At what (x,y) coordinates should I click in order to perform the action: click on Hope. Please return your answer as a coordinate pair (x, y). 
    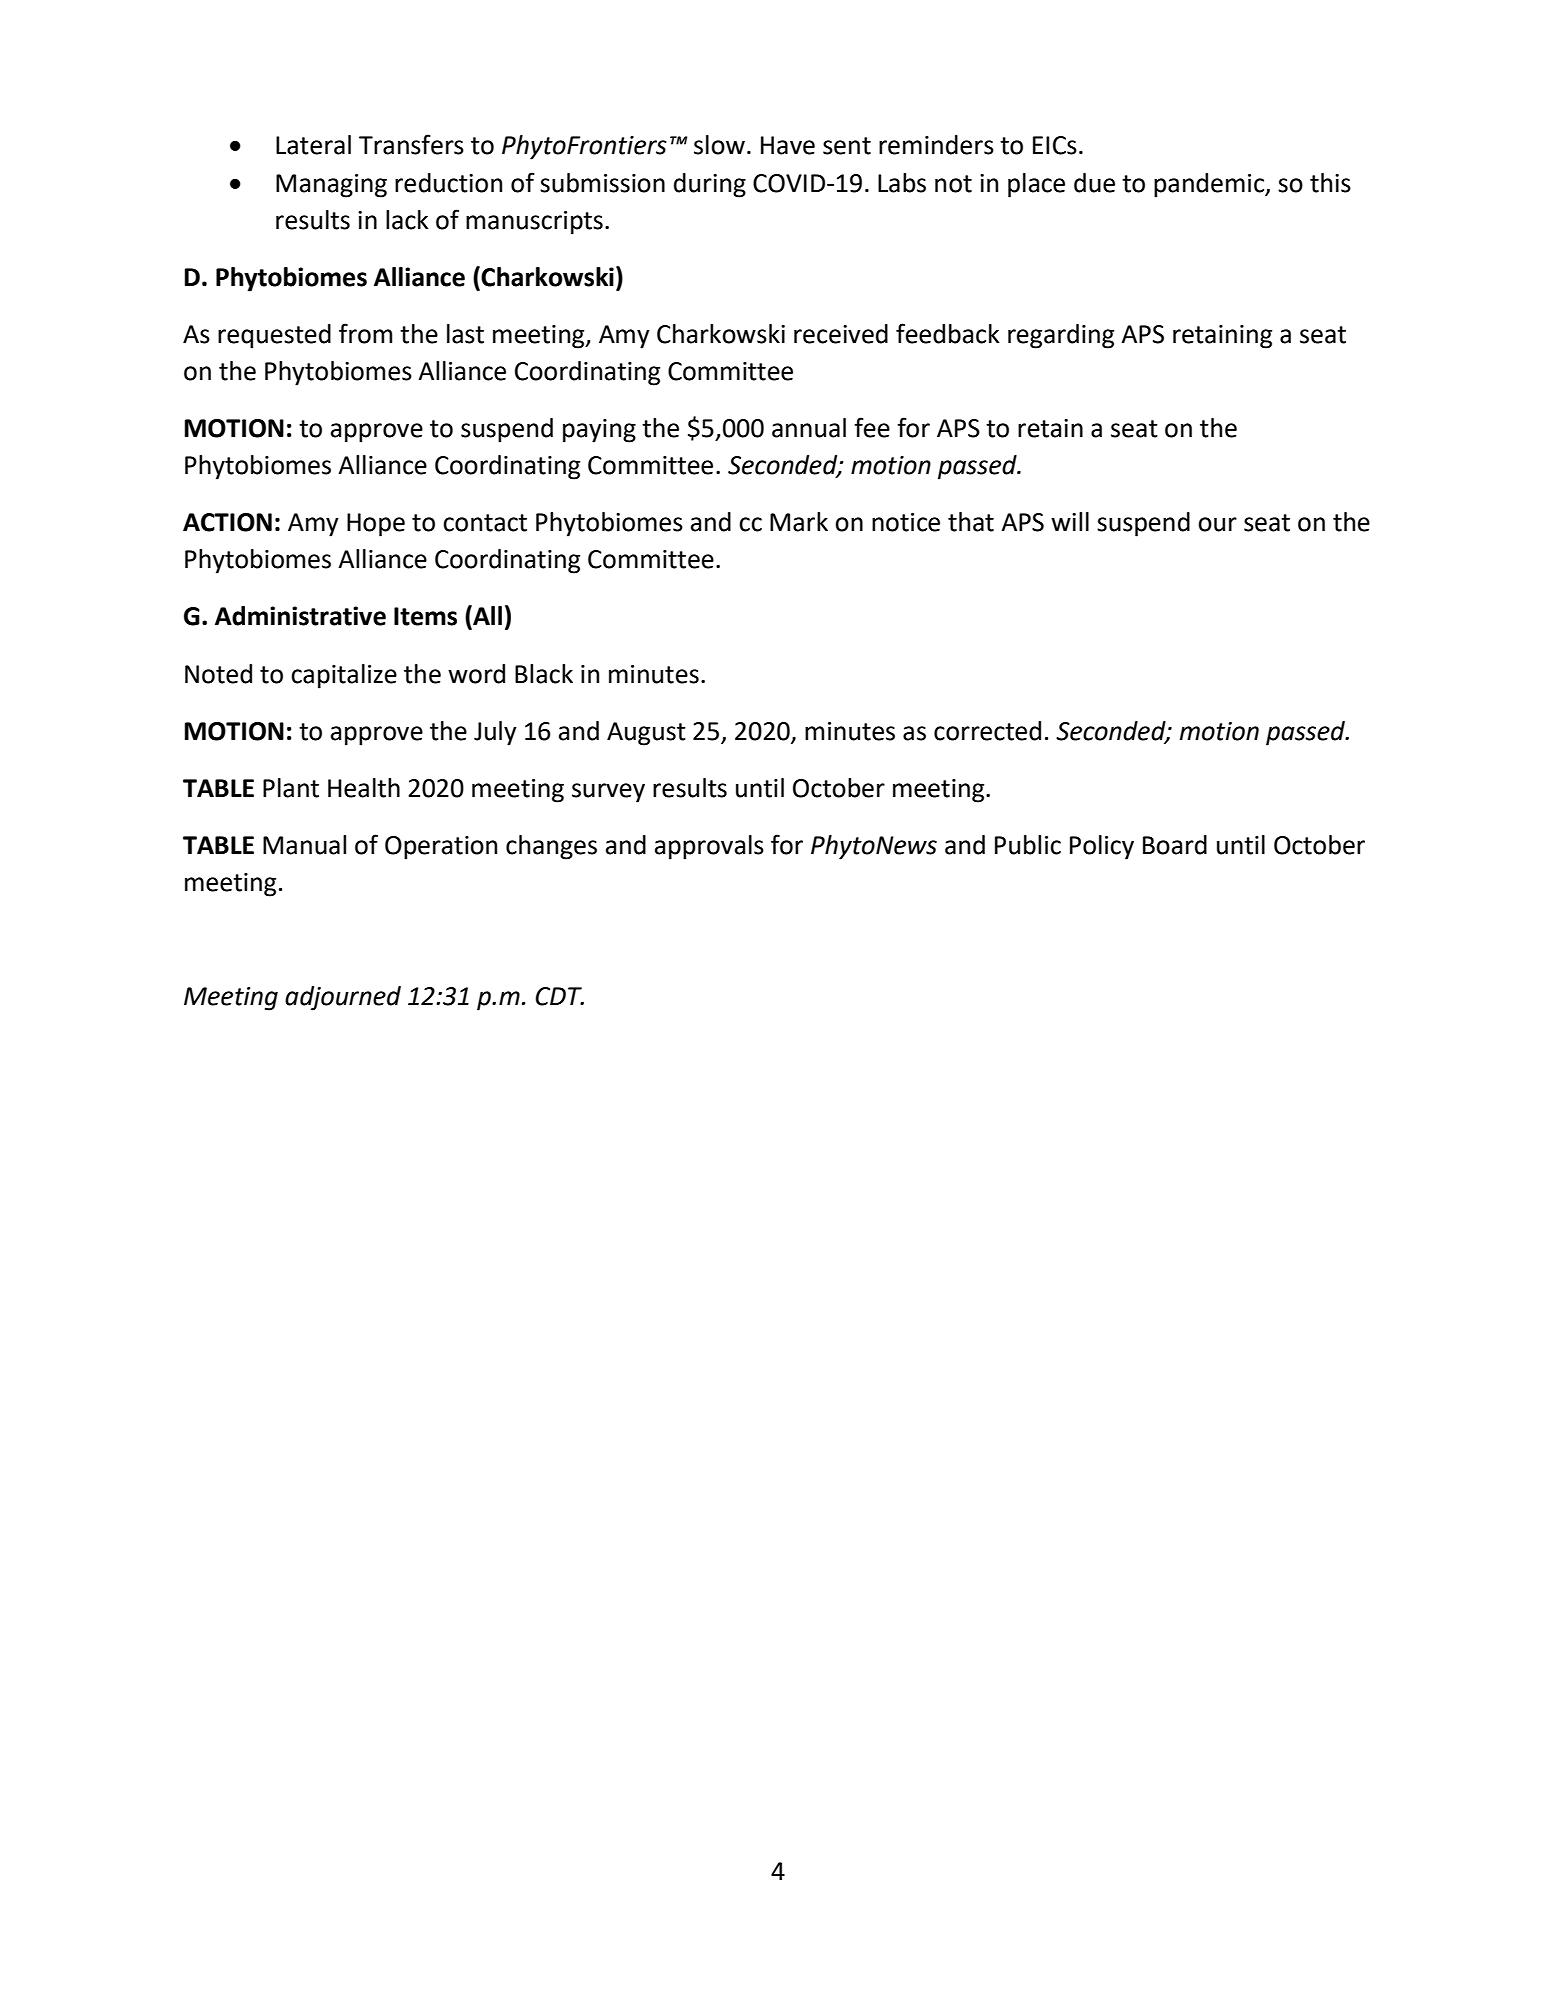
    Looking at the image, I should click on (376, 525).
